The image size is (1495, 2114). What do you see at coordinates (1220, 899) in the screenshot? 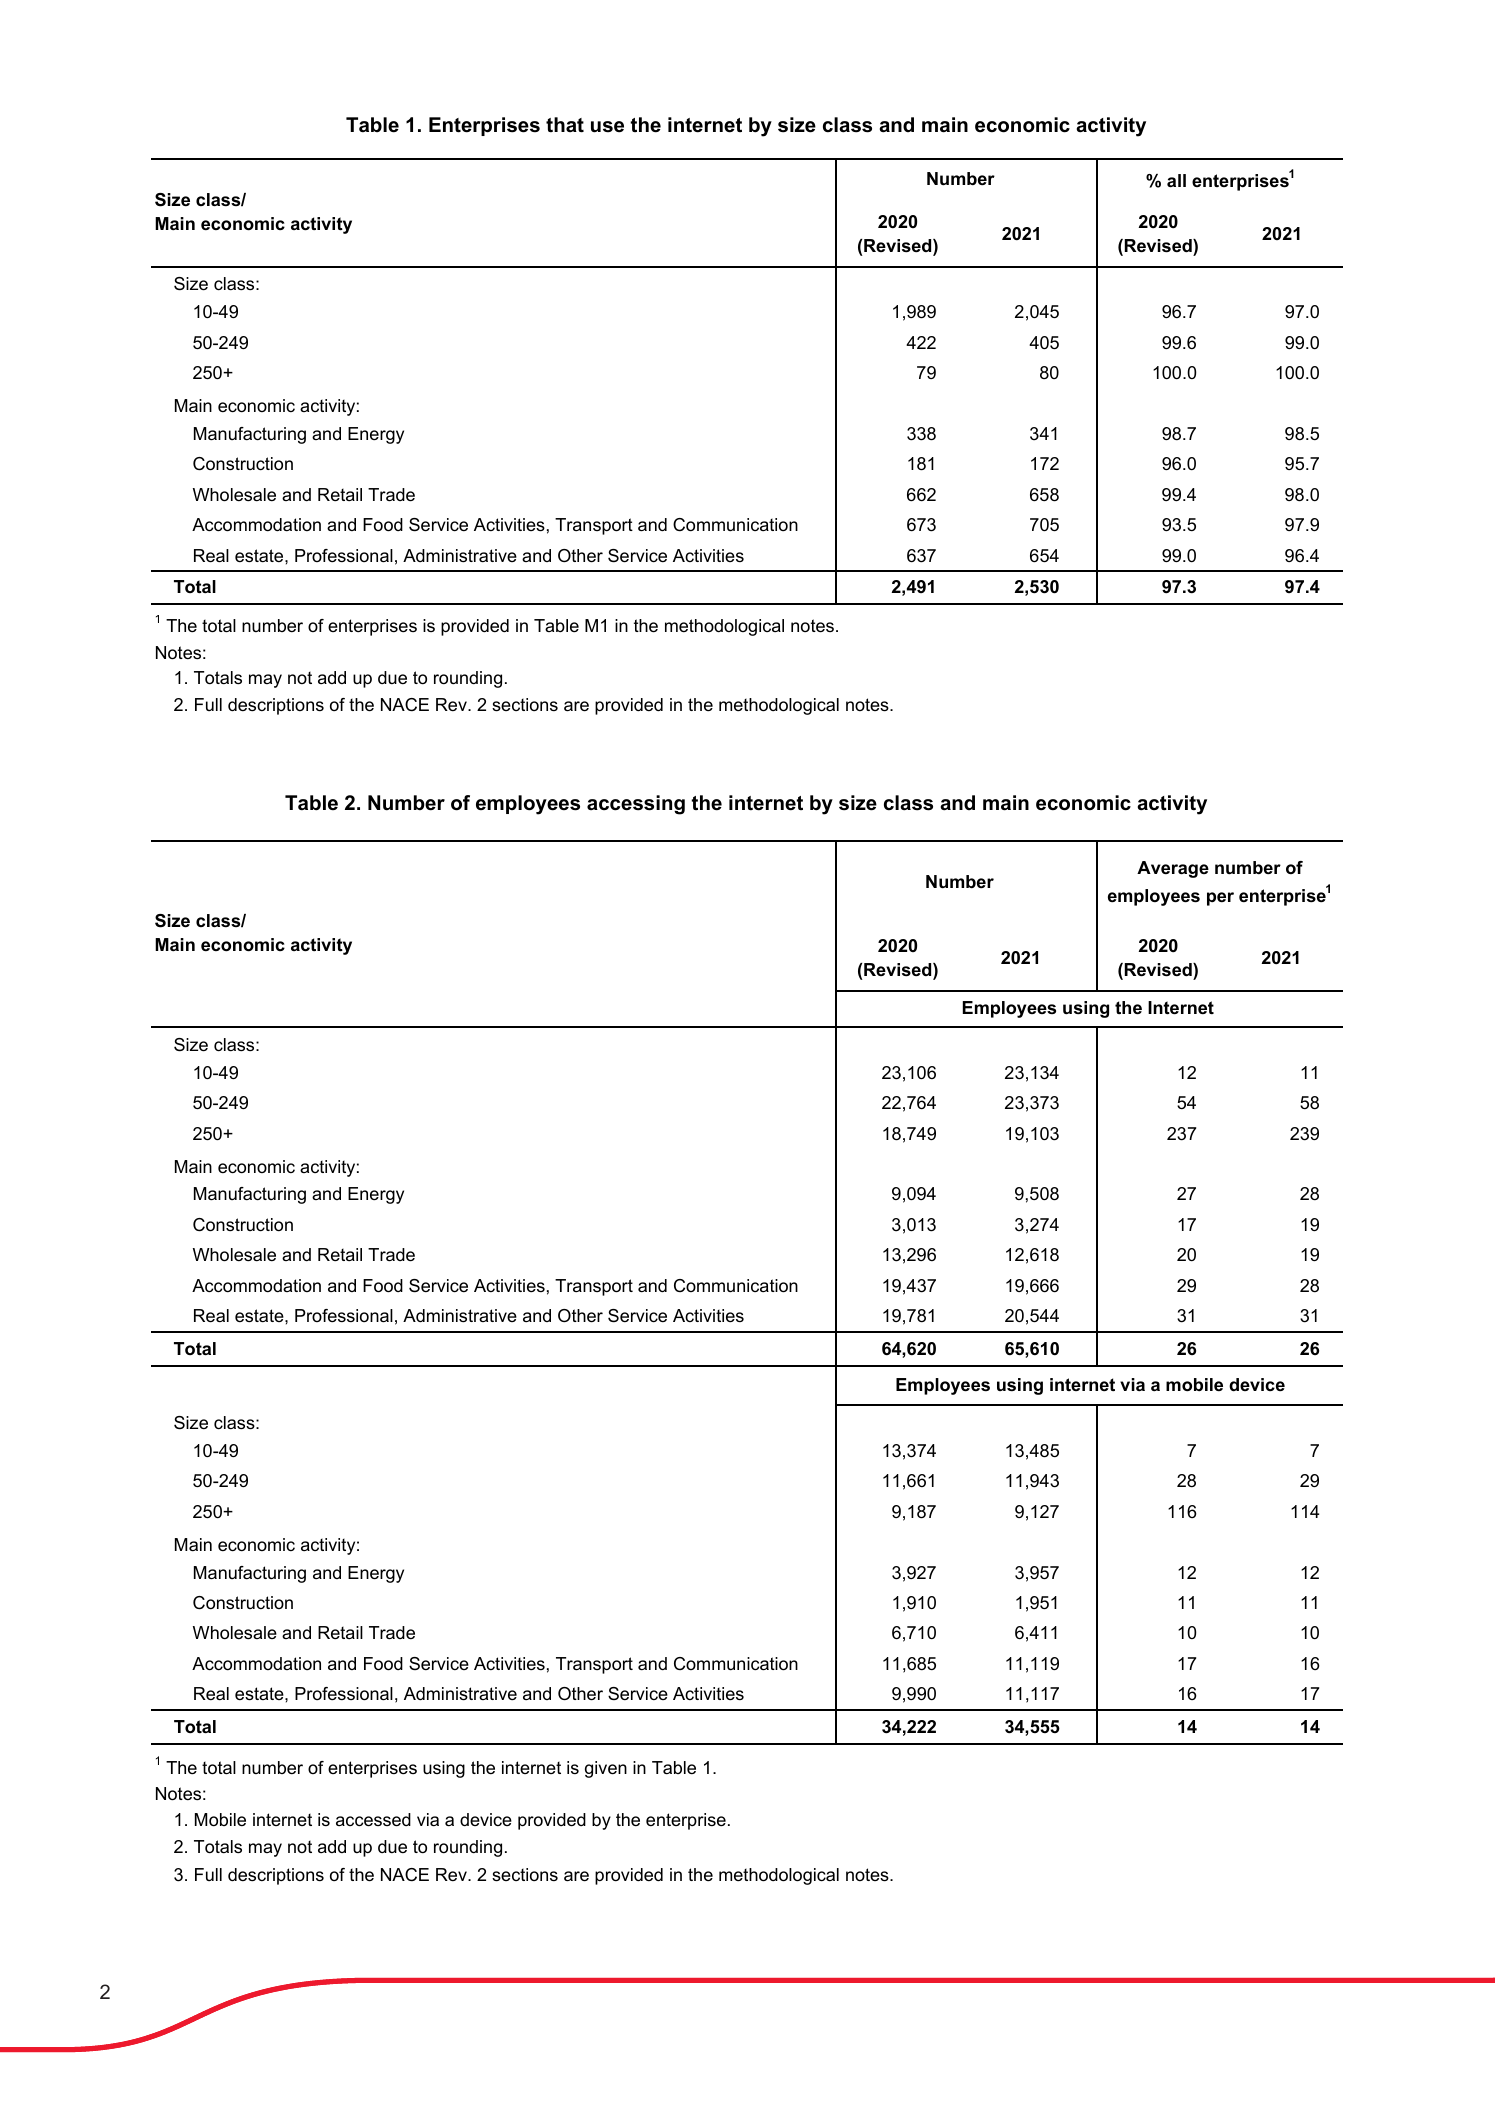
I see `per` at bounding box center [1220, 899].
